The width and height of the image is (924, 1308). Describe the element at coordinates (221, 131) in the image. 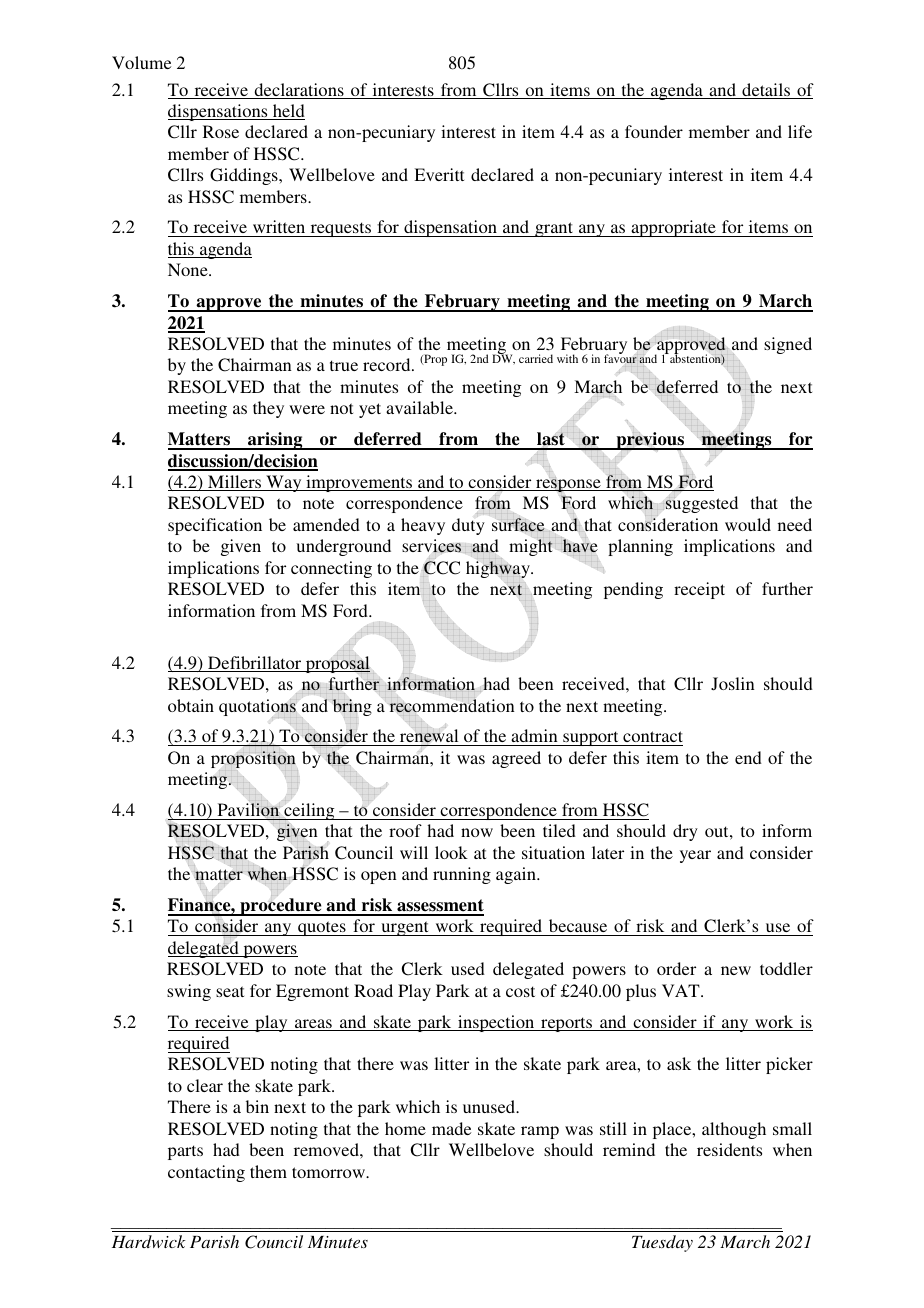

I see `Rose` at that location.
